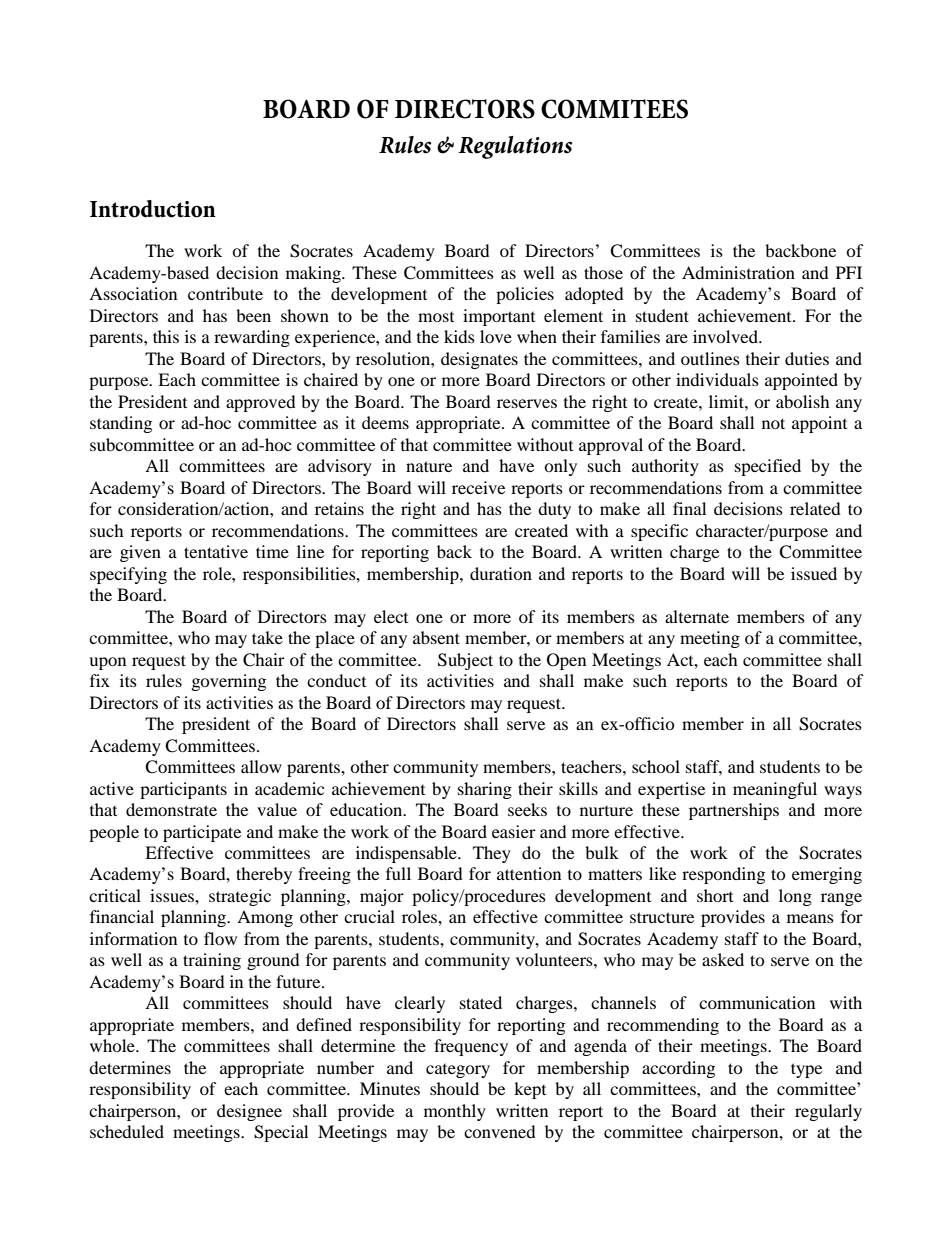  I want to click on not, so click(773, 423).
